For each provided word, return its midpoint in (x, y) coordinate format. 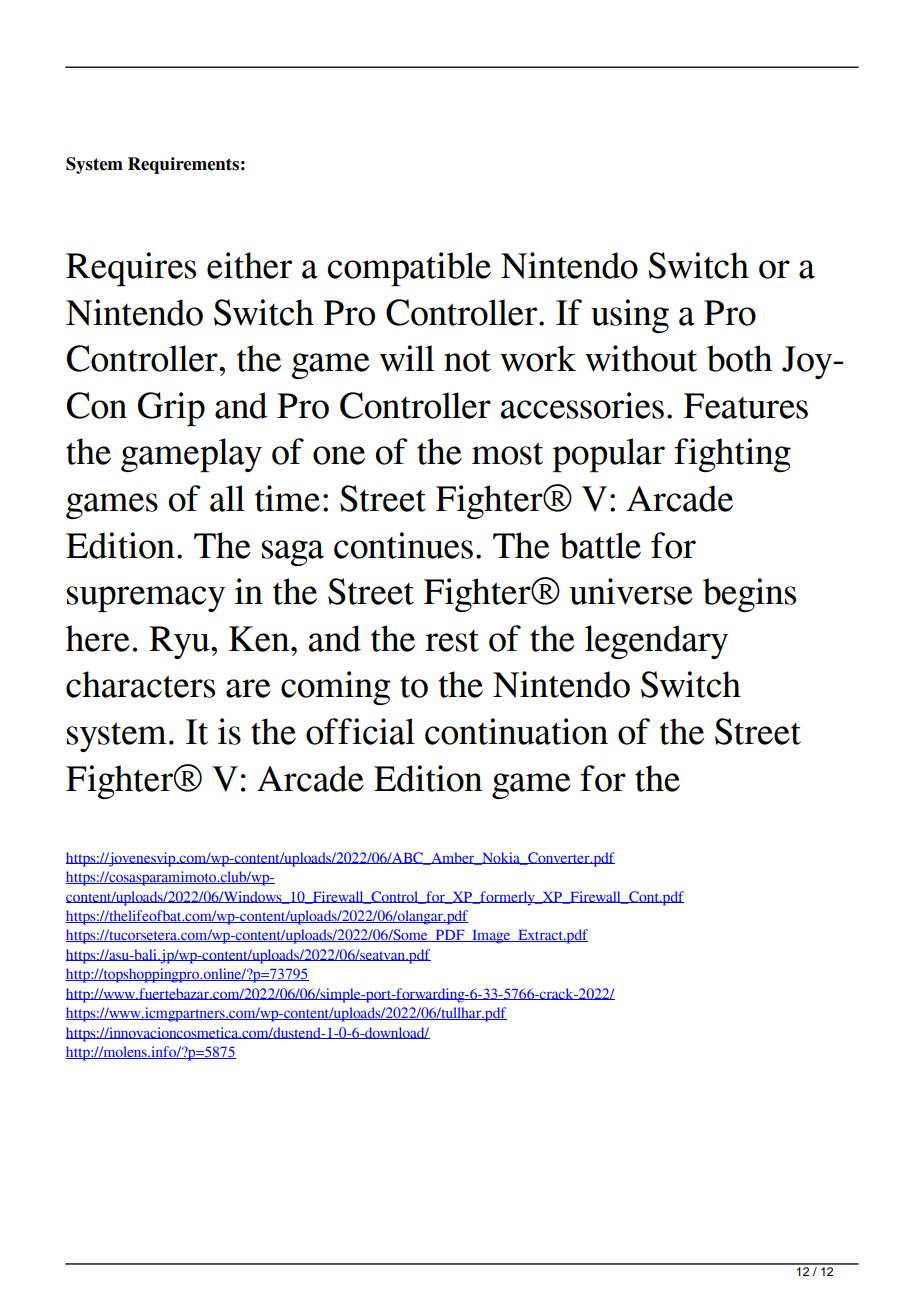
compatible (409, 269)
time (287, 498)
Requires (131, 269)
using (630, 316)
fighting (732, 455)
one (339, 455)
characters (140, 684)
